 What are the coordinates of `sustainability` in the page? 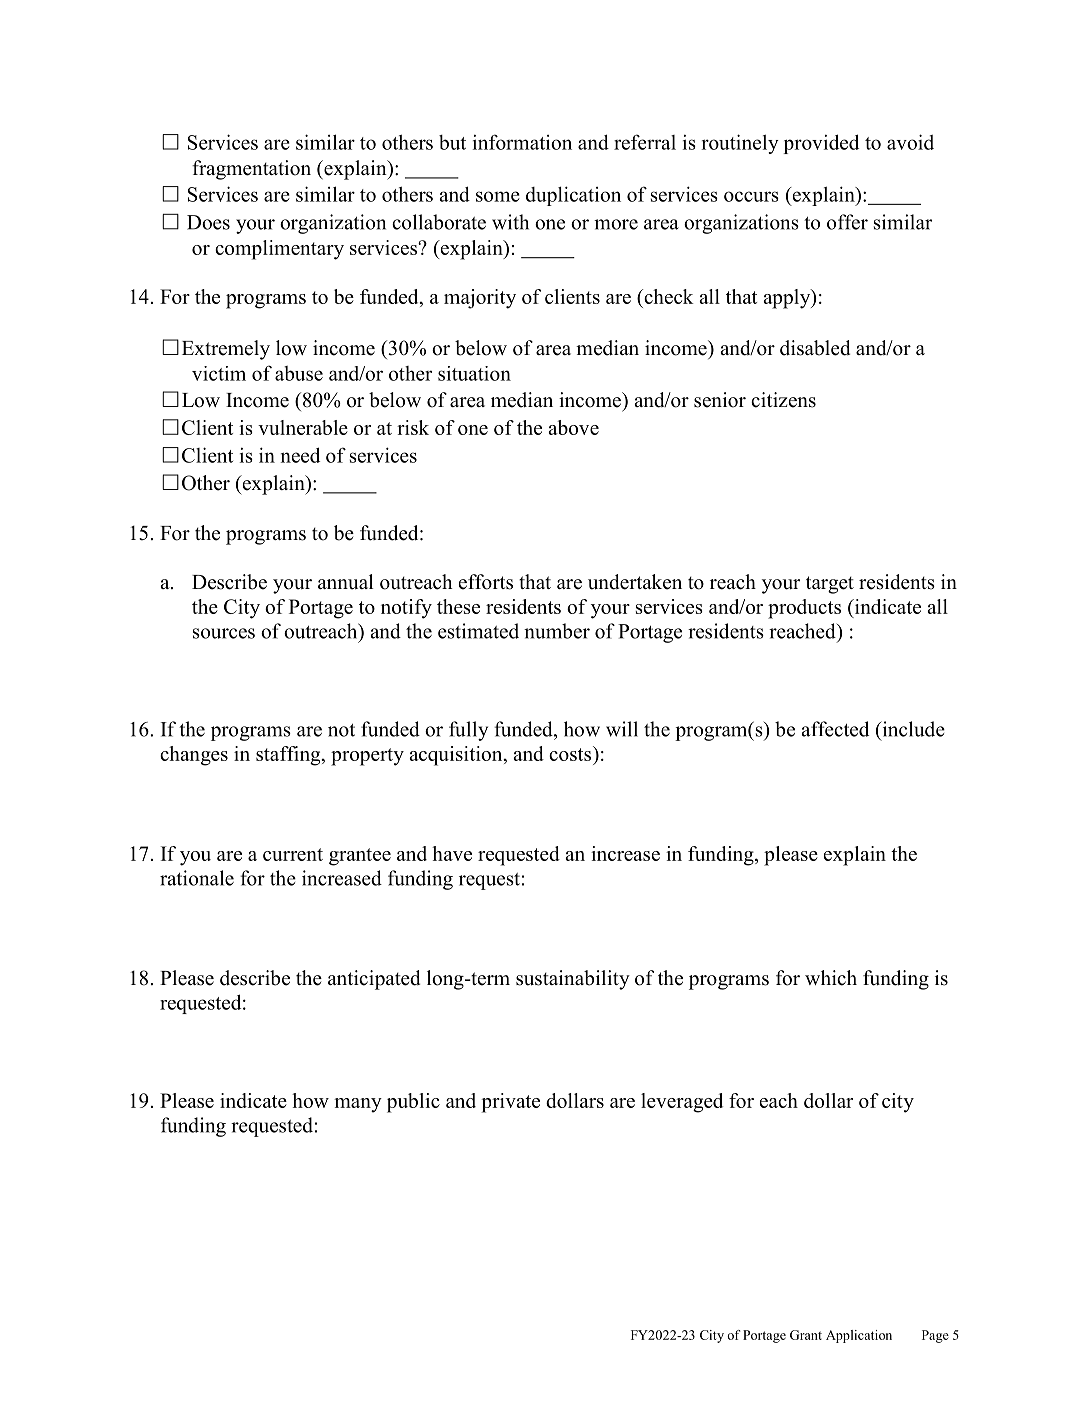 It's located at (573, 980).
